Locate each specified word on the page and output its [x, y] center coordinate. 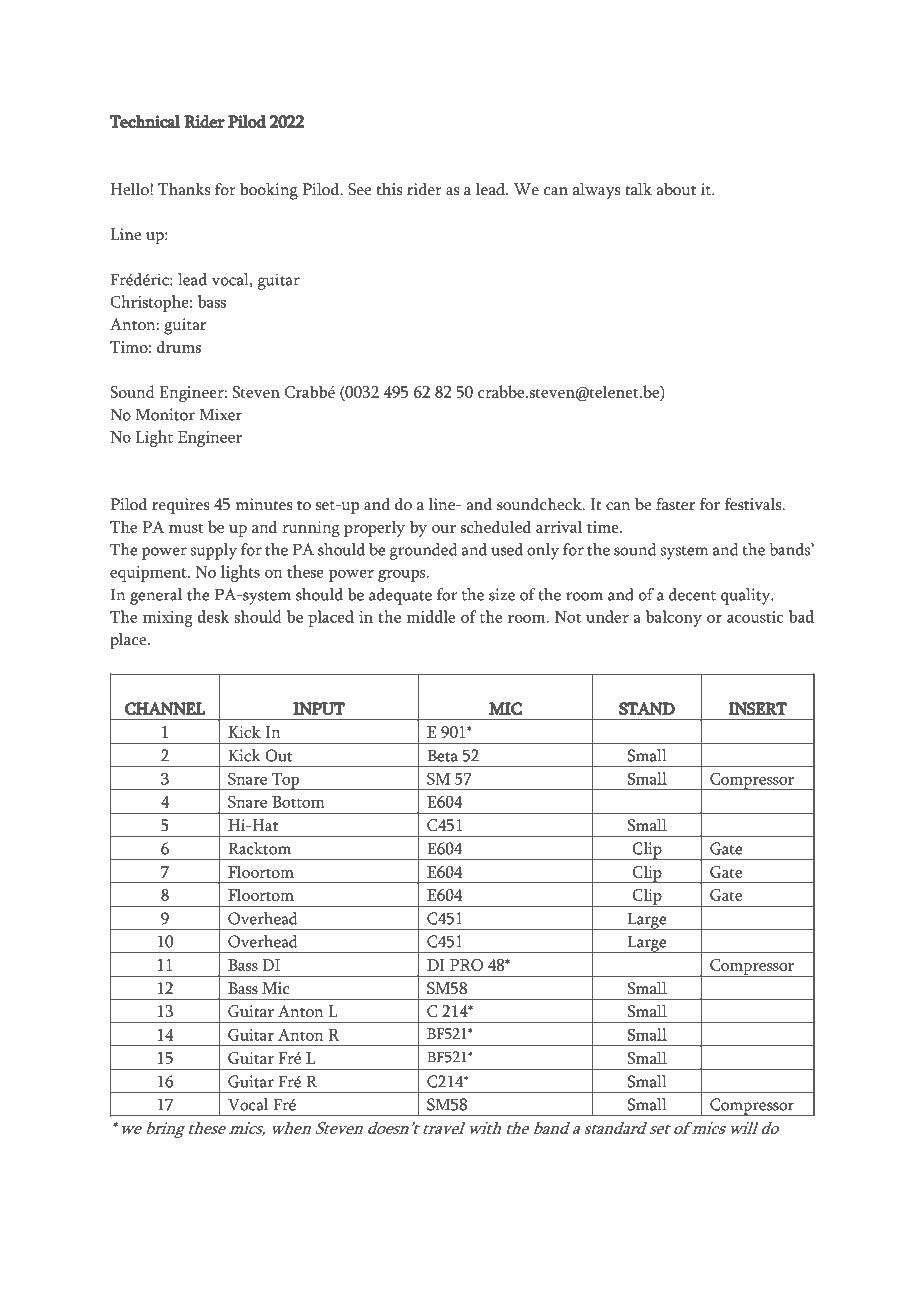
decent [692, 594]
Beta [442, 755]
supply [214, 551]
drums [179, 346]
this [389, 189]
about [676, 189]
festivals [754, 504]
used [507, 549]
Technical [145, 121]
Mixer [220, 414]
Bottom [298, 802]
